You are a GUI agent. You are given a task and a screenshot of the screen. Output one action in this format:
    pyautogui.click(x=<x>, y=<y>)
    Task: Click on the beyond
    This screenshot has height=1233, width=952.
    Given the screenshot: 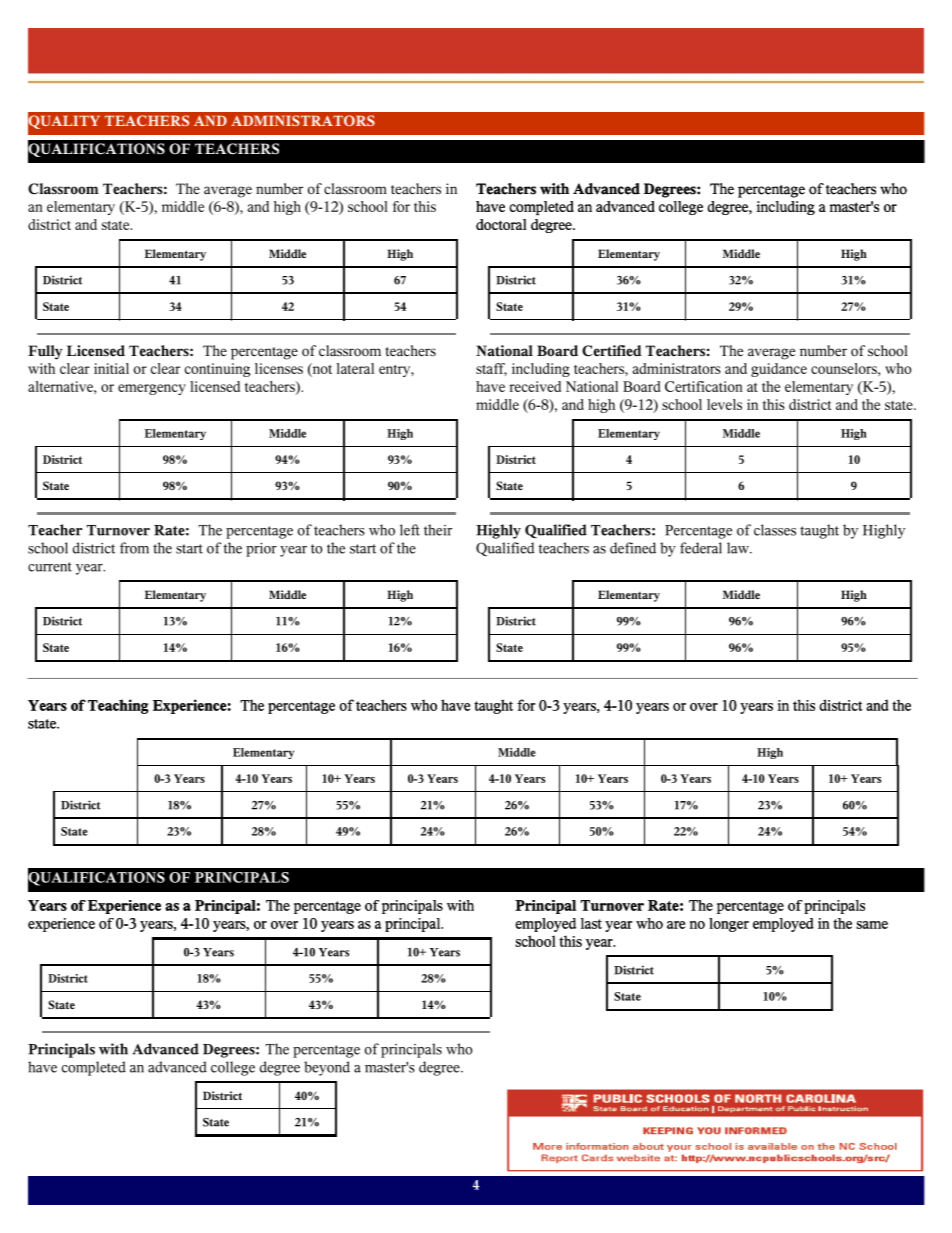 What is the action you would take?
    pyautogui.click(x=327, y=1068)
